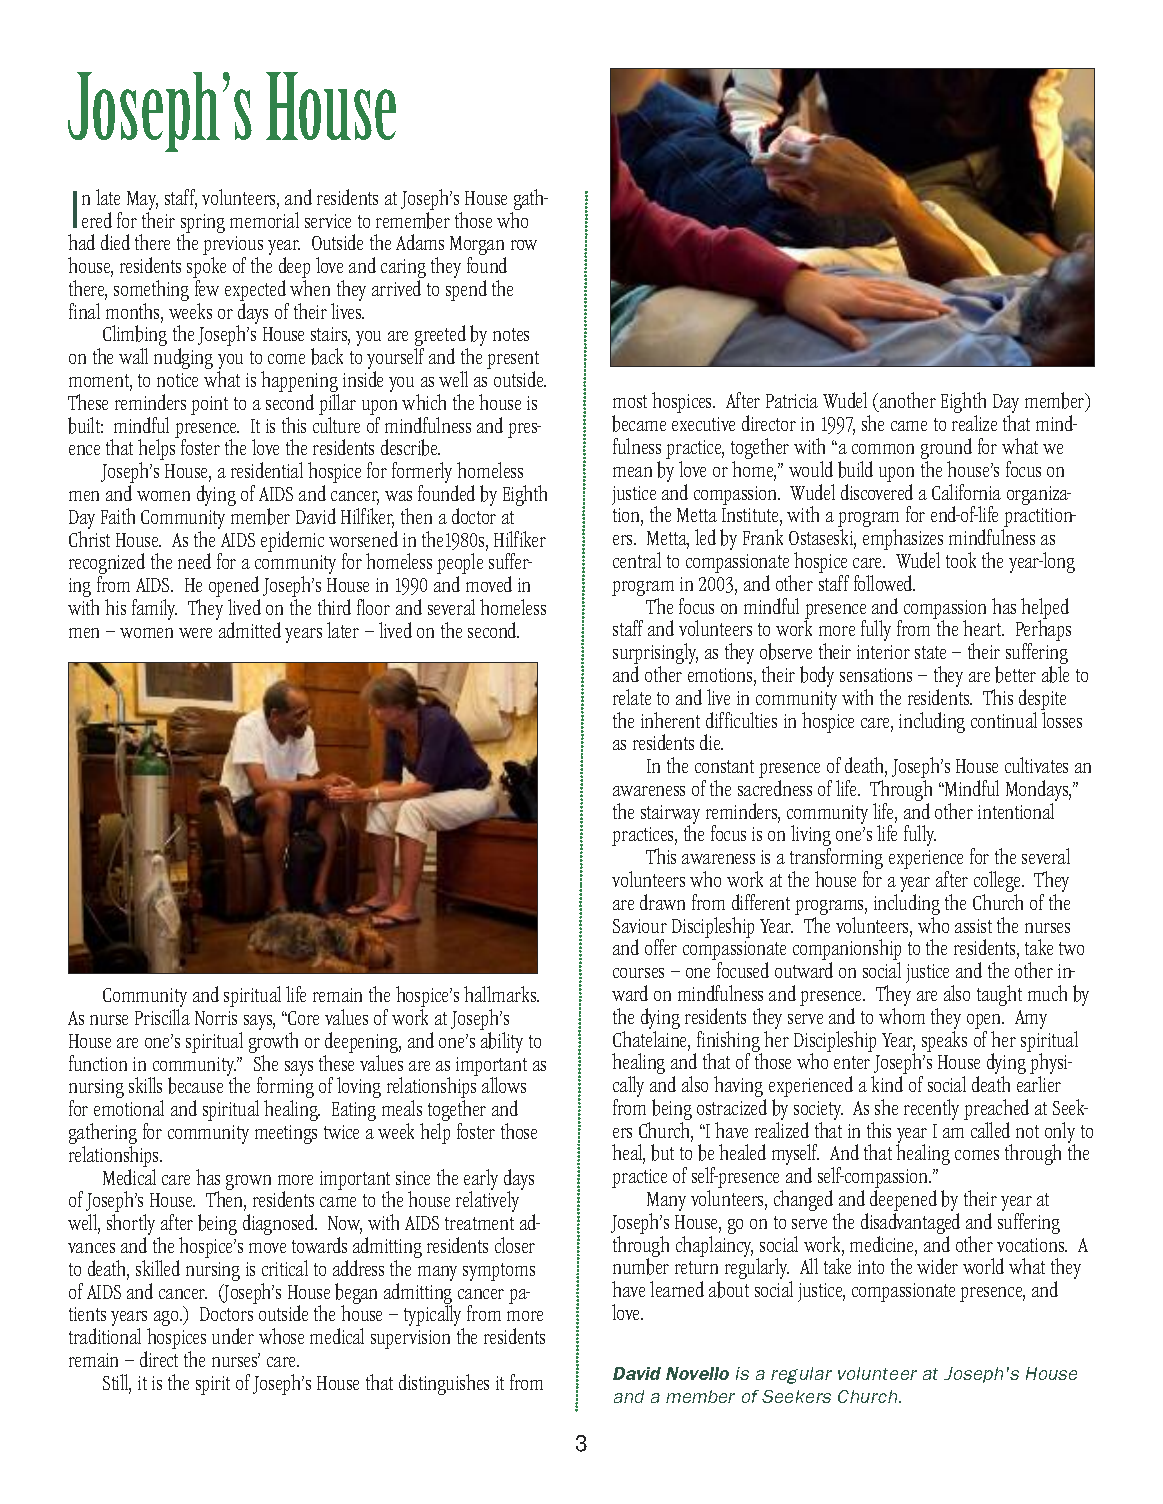 This page has height=1504, width=1163. Describe the element at coordinates (233, 1336) in the page. I see `under` at that location.
